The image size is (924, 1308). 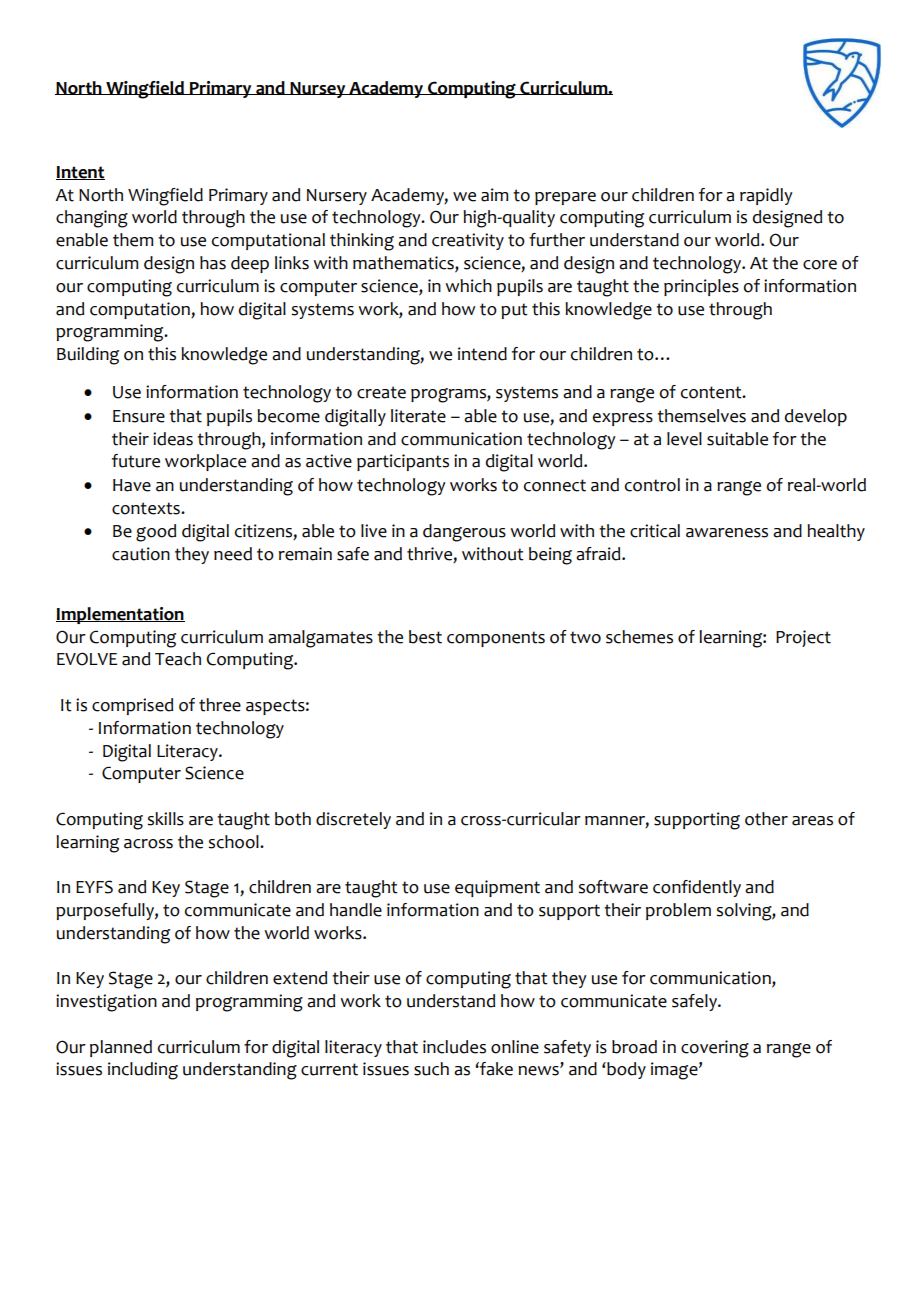 What do you see at coordinates (92, 219) in the page?
I see `changing` at bounding box center [92, 219].
